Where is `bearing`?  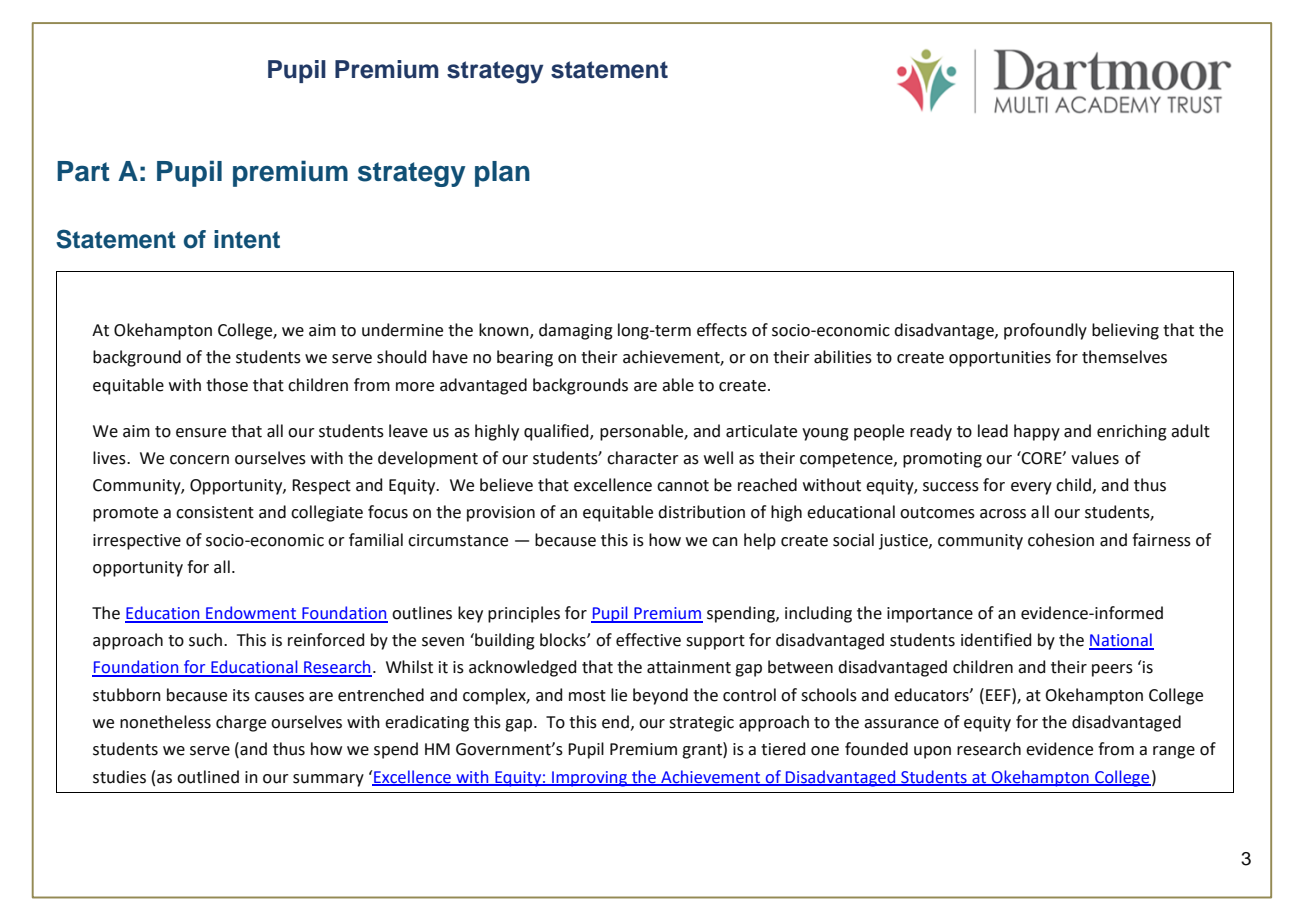
bearing is located at coordinates (525, 358).
